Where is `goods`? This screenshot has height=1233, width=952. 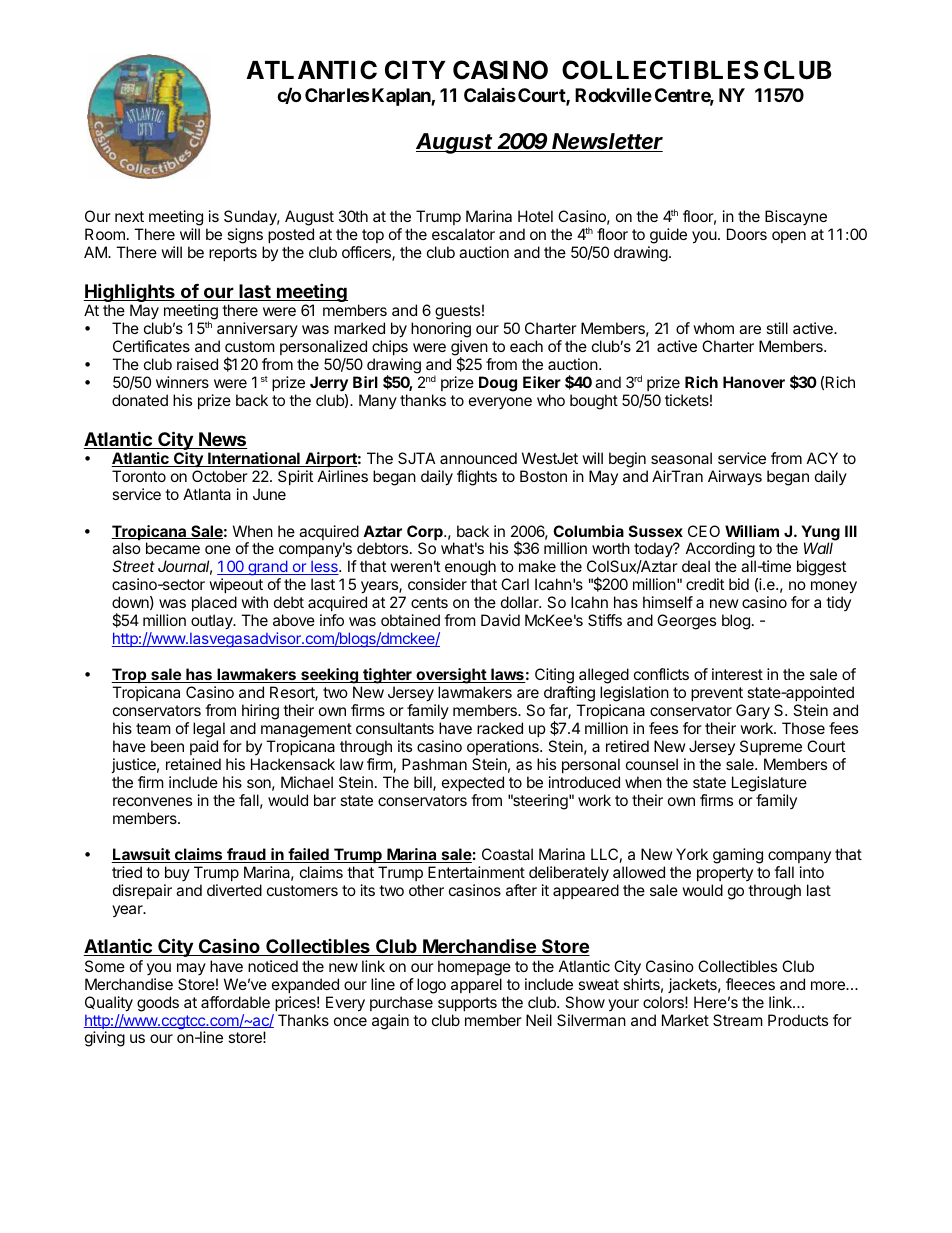
goods is located at coordinates (158, 1004).
